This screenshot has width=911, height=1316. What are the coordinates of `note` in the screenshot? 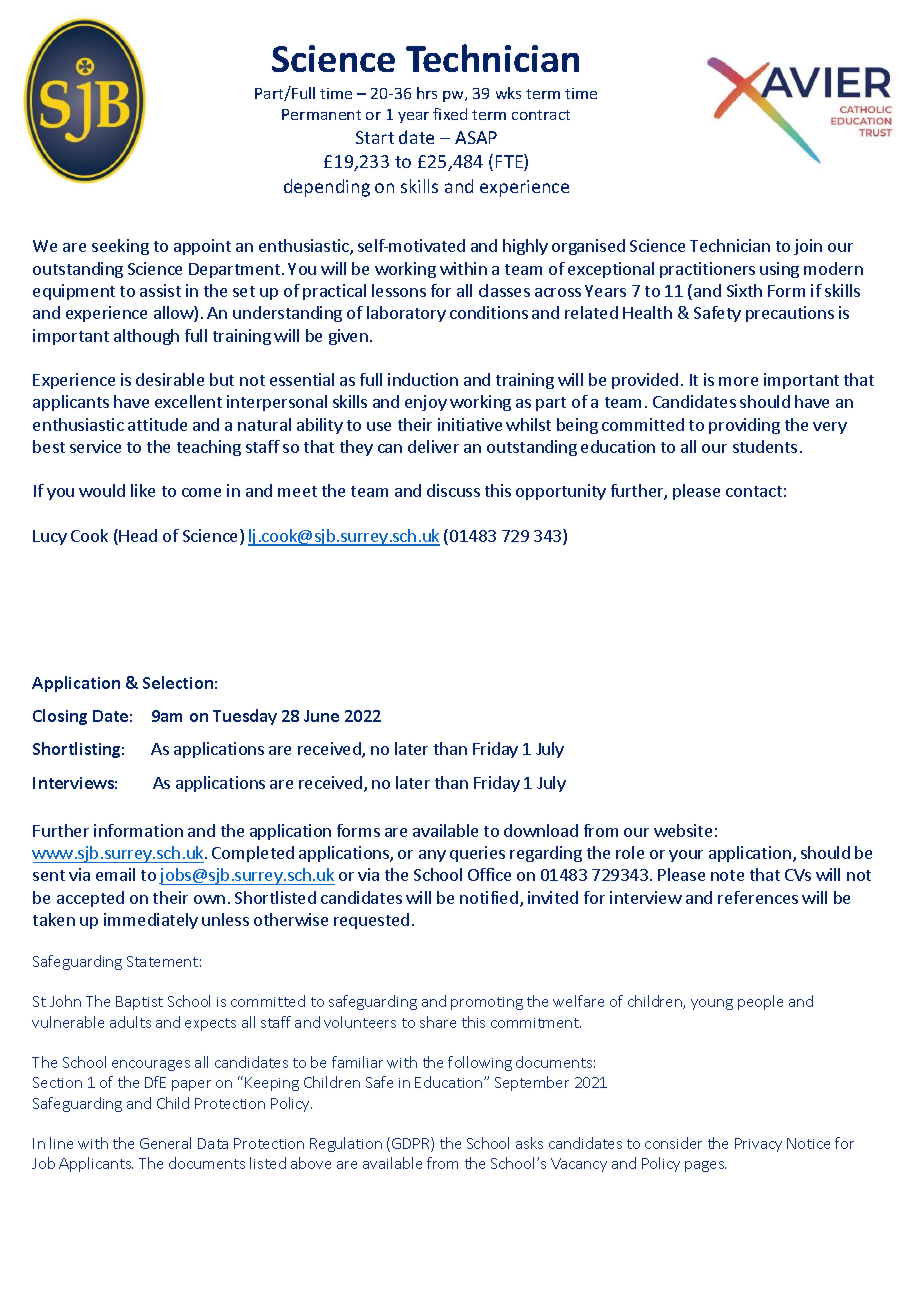 It's located at (727, 875).
